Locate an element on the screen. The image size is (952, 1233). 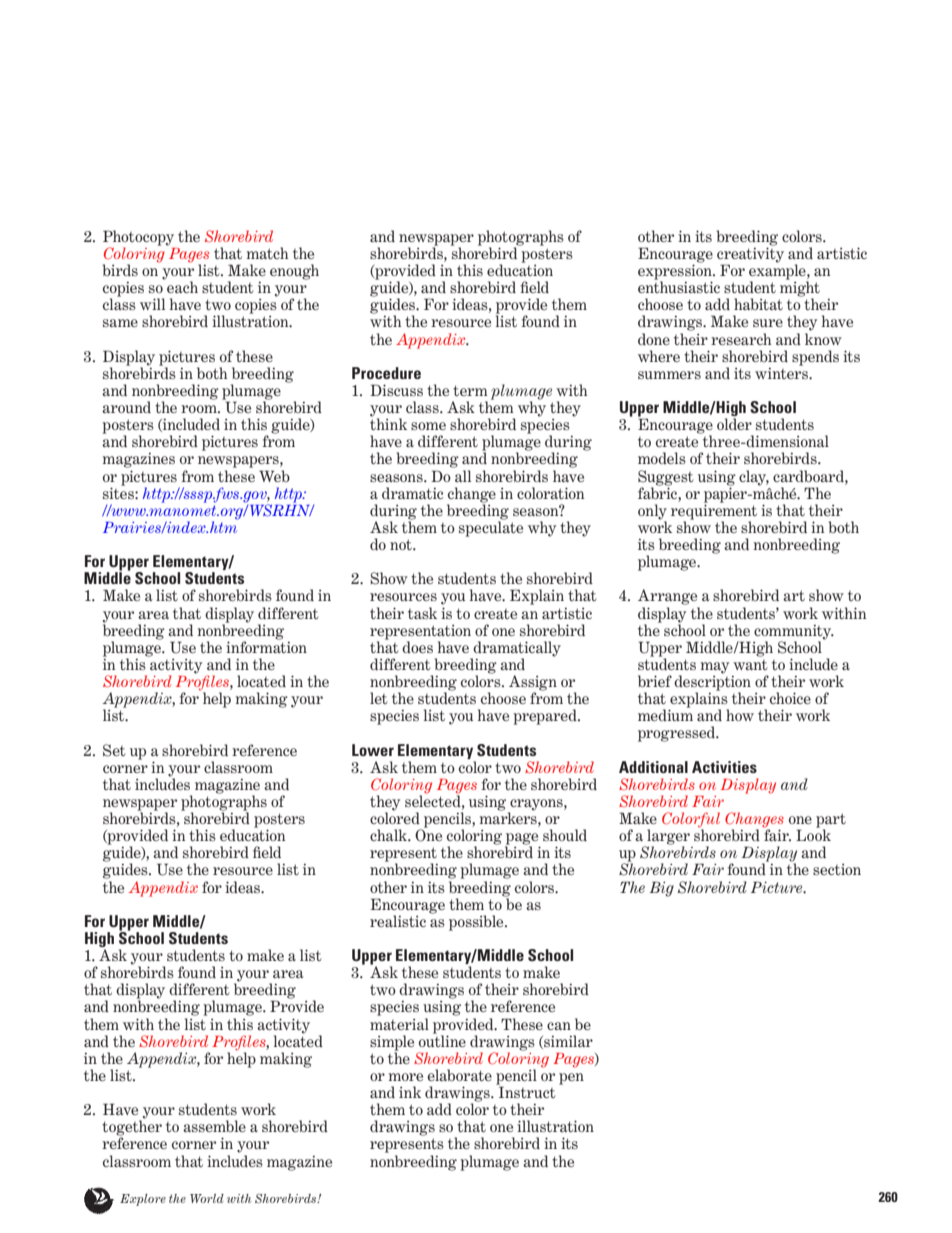
enough is located at coordinates (294, 272).
